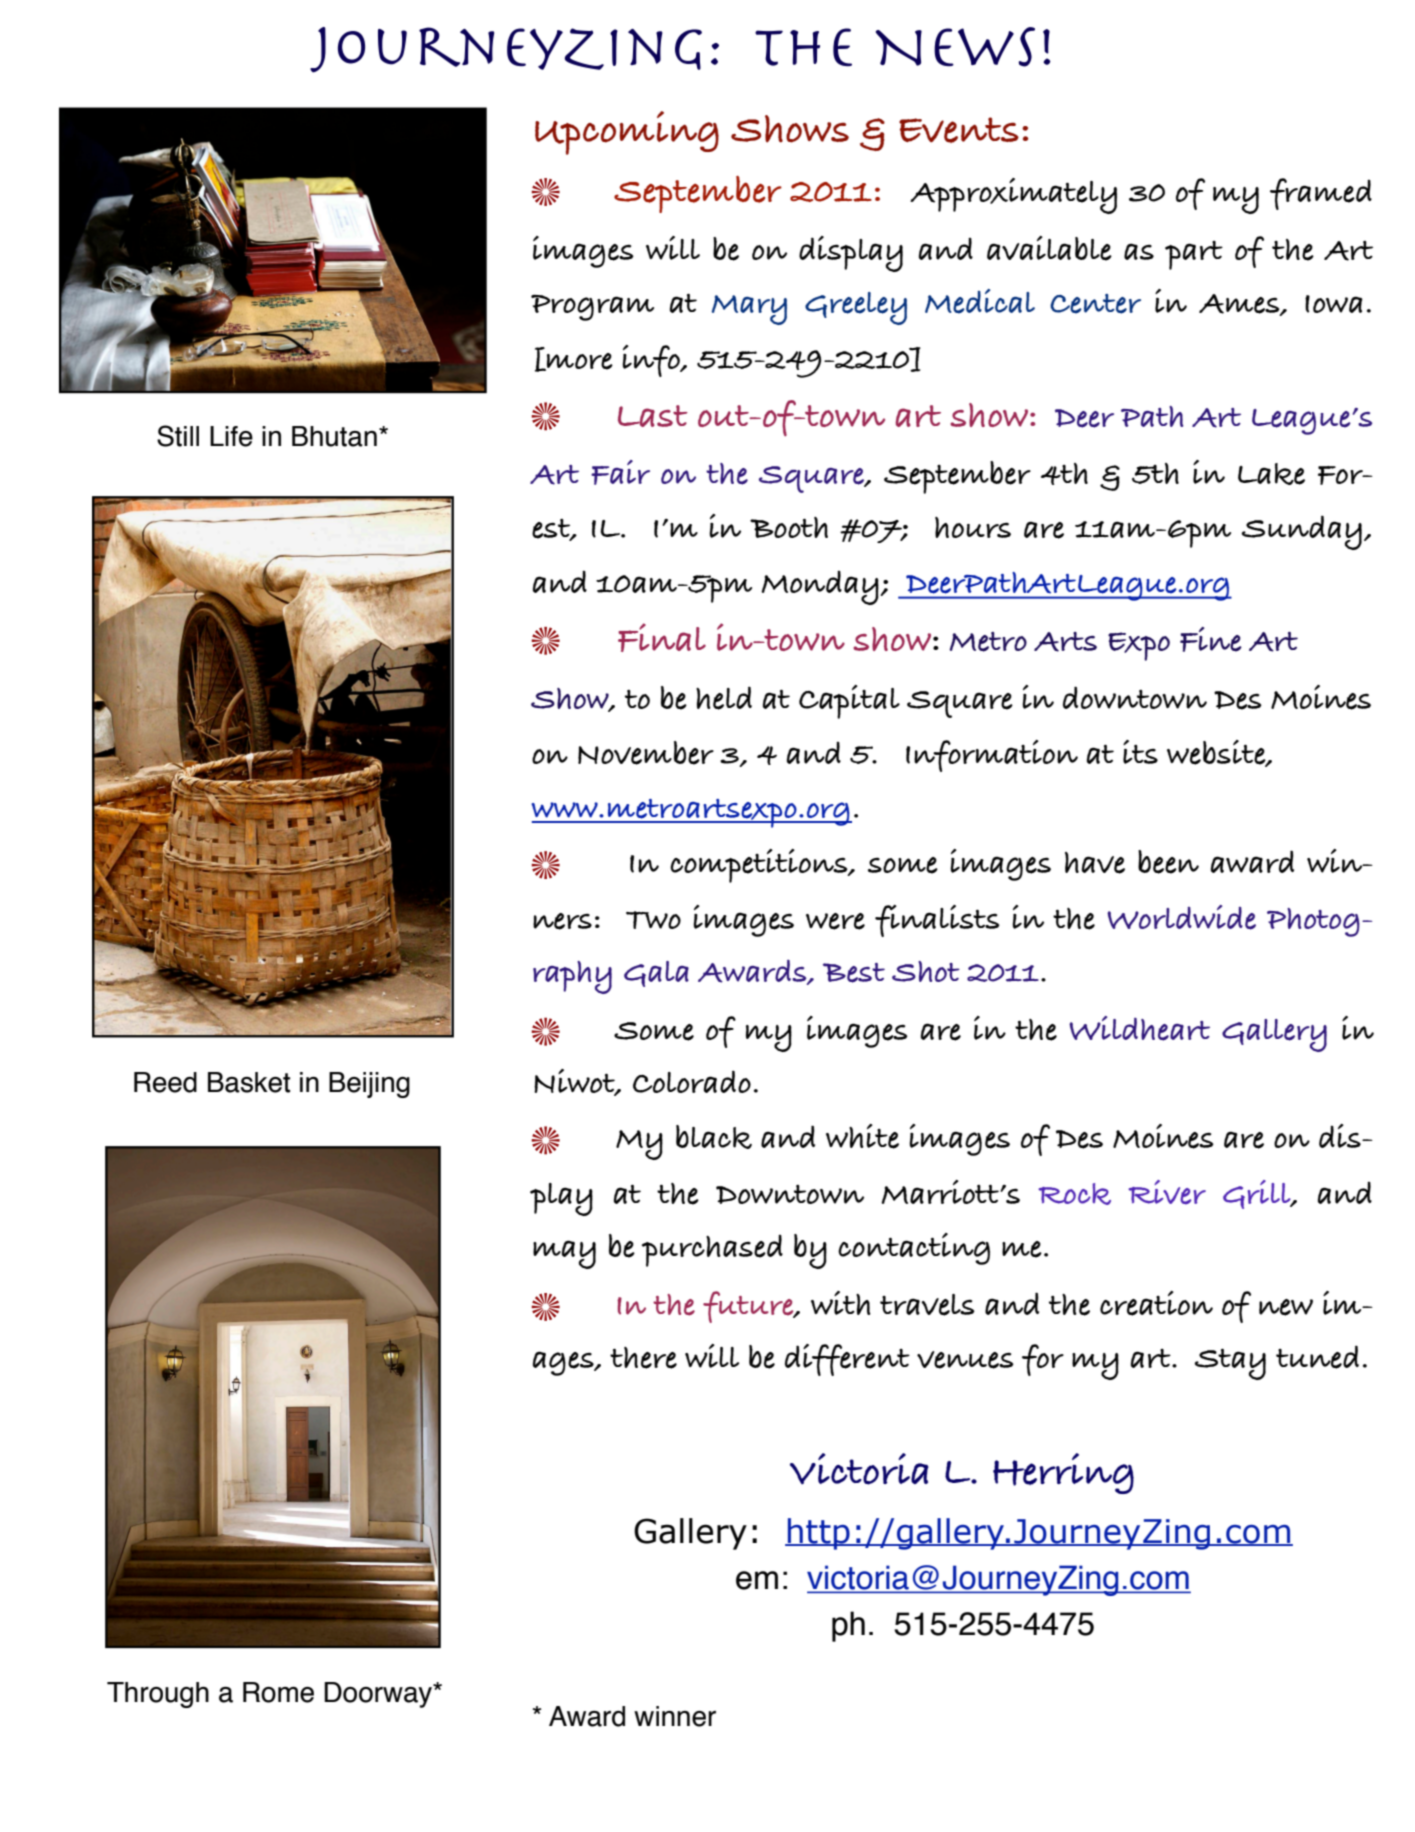  Describe the element at coordinates (760, 866) in the image. I see `competitions` at that location.
